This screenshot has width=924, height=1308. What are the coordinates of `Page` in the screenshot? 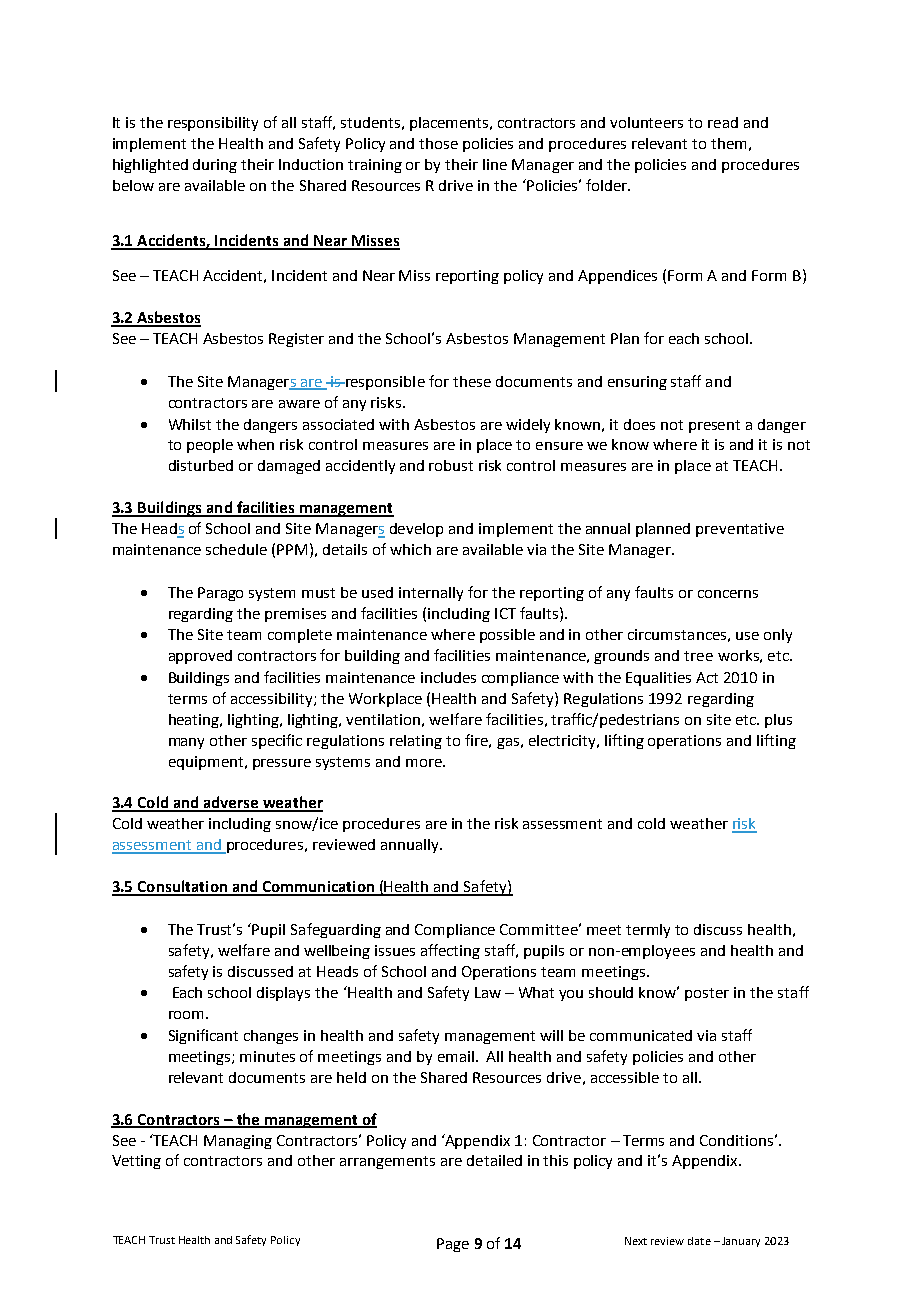 It's located at (453, 1245).
